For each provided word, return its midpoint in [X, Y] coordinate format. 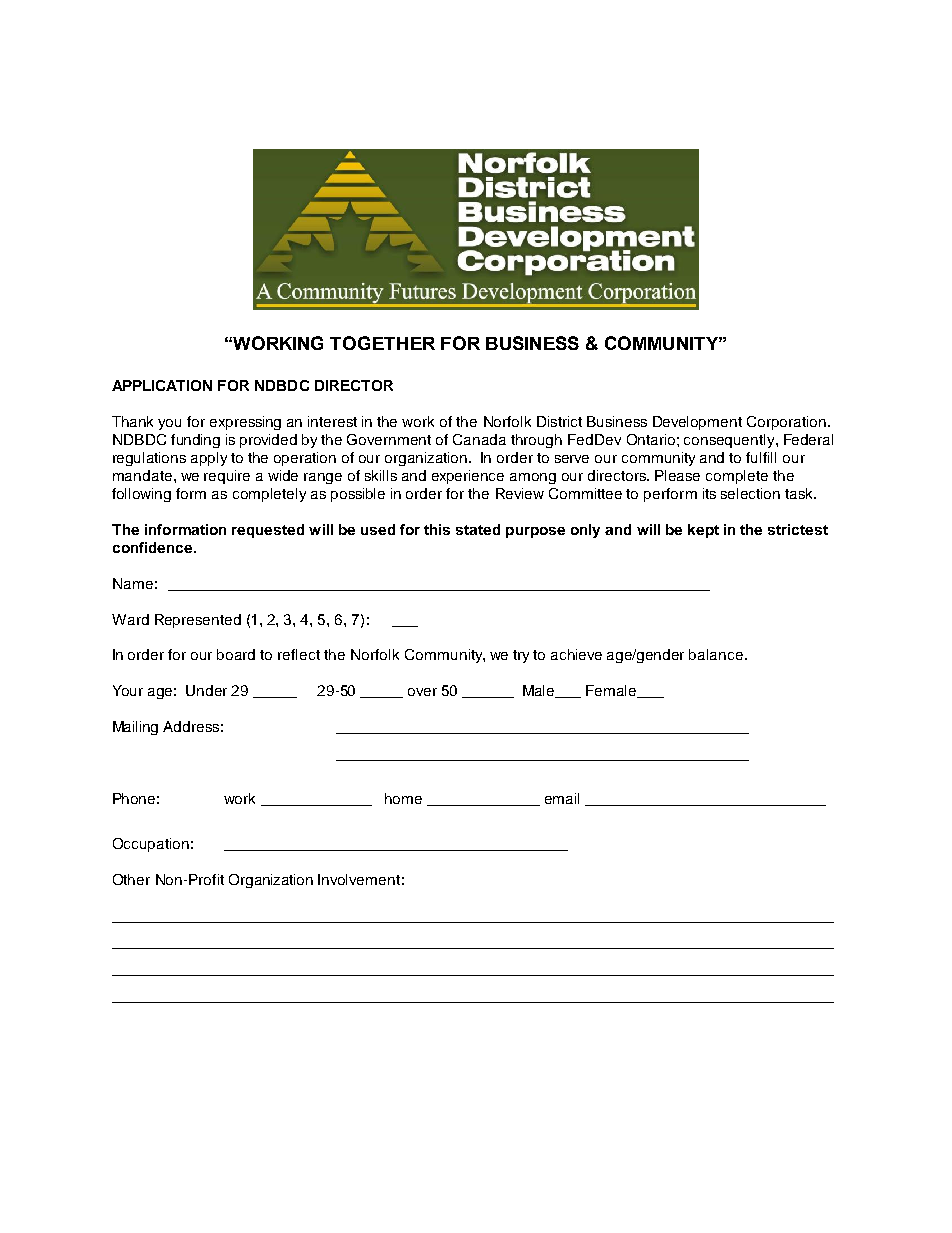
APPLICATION [162, 385]
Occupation [151, 845]
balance [717, 654]
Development [697, 423]
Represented [198, 621]
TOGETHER [382, 343]
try [521, 656]
